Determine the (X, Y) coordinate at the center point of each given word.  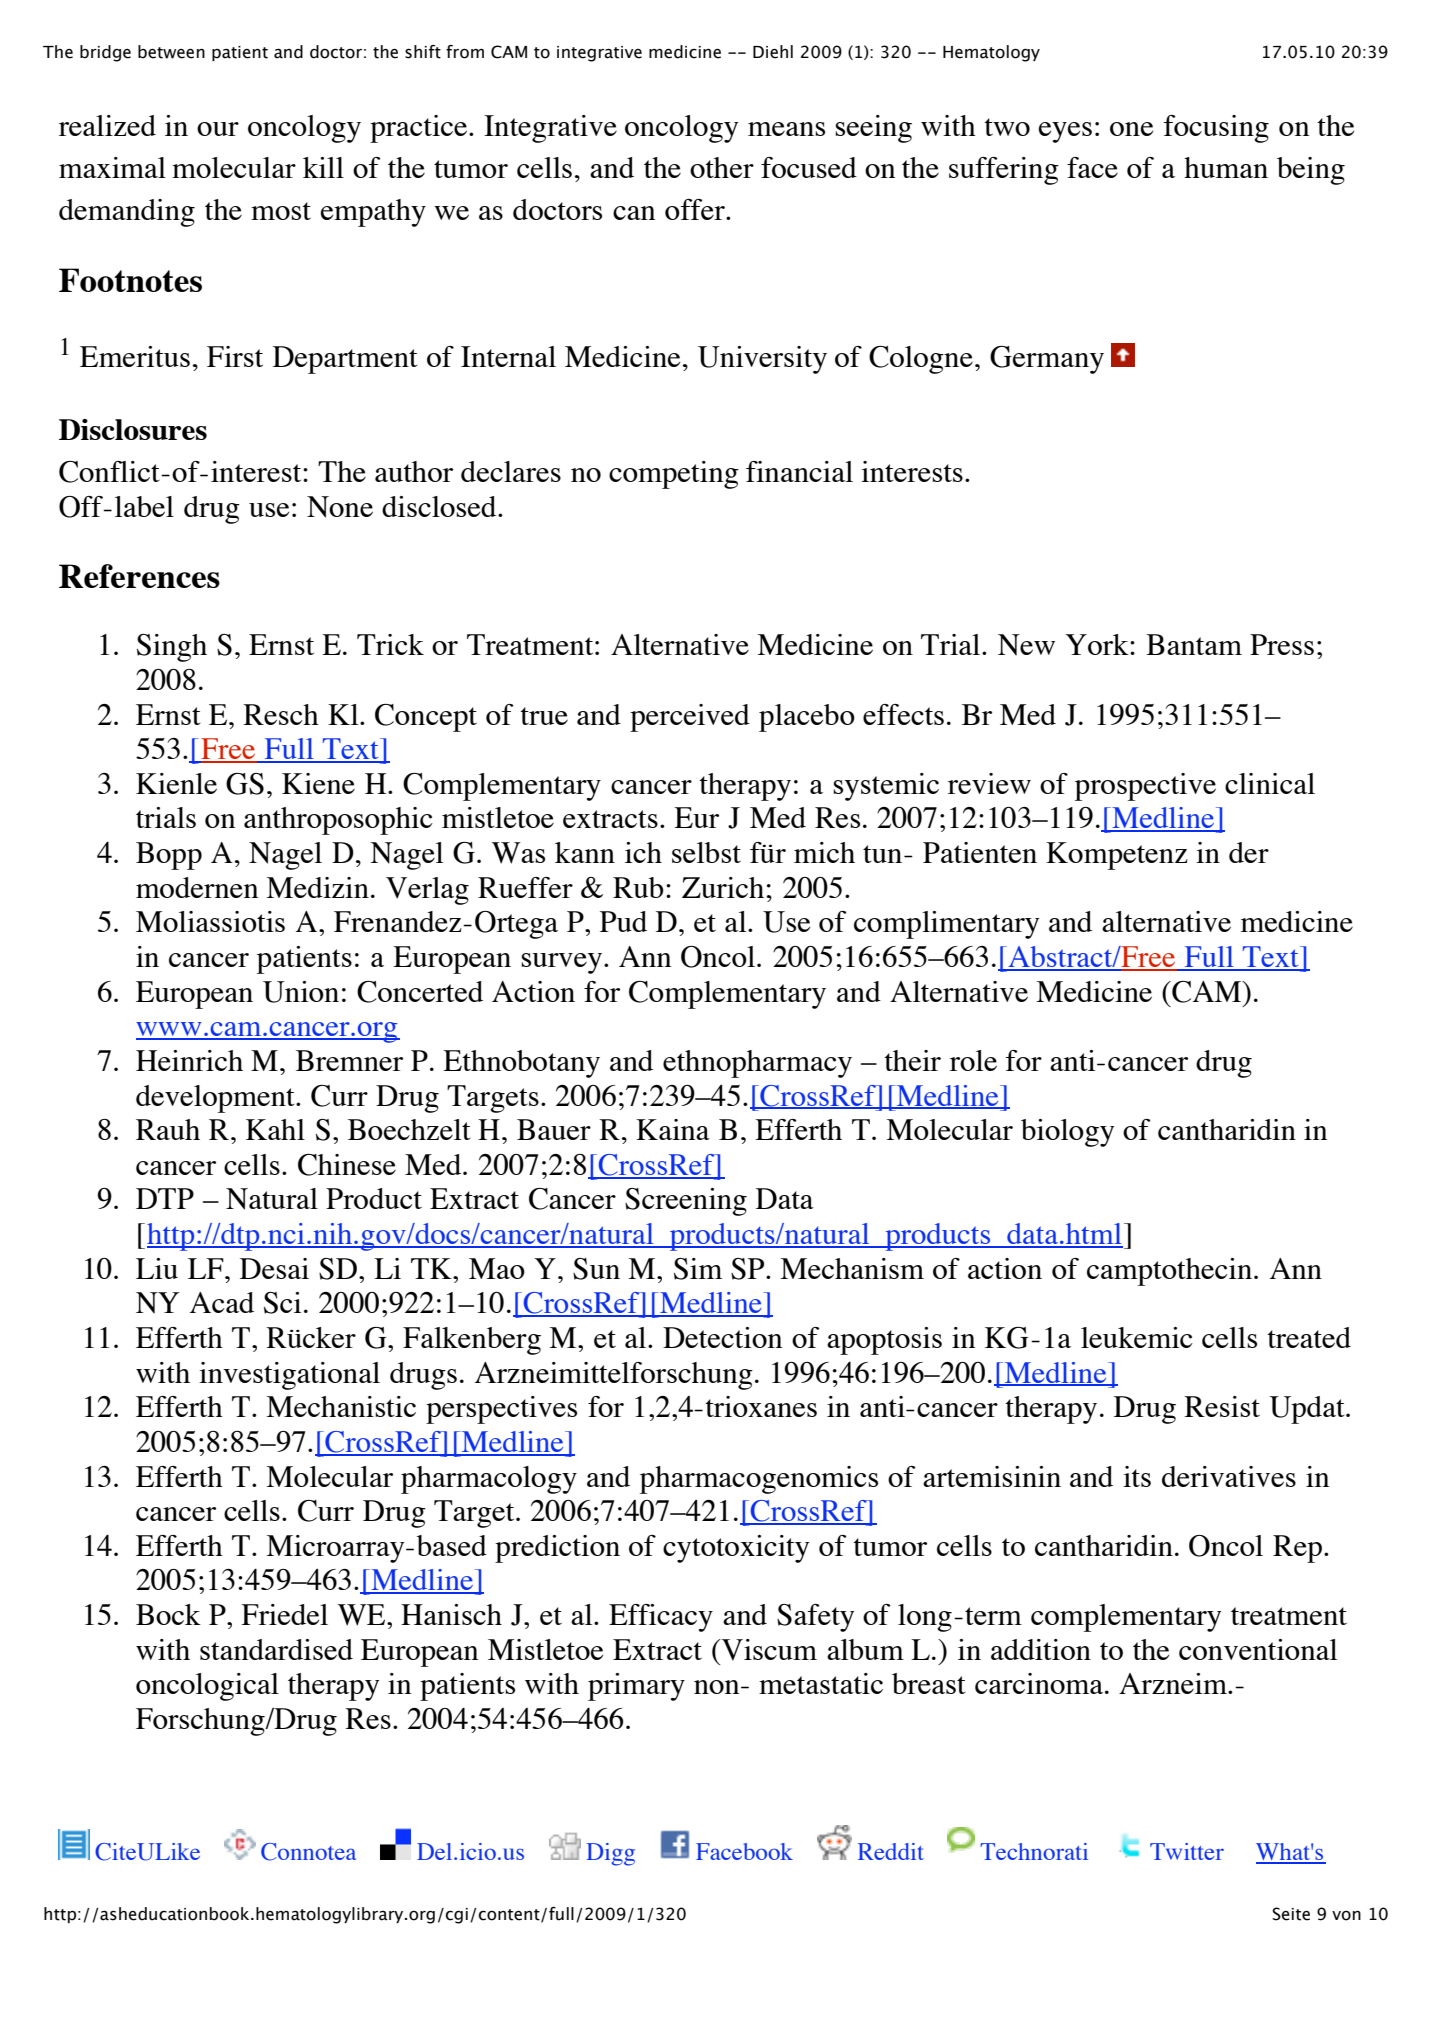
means (786, 129)
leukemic (1137, 1337)
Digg (611, 1854)
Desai (274, 1268)
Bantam (1194, 644)
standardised (276, 1649)
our (218, 129)
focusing (1216, 129)
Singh (172, 648)
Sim (698, 1269)
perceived (690, 718)
